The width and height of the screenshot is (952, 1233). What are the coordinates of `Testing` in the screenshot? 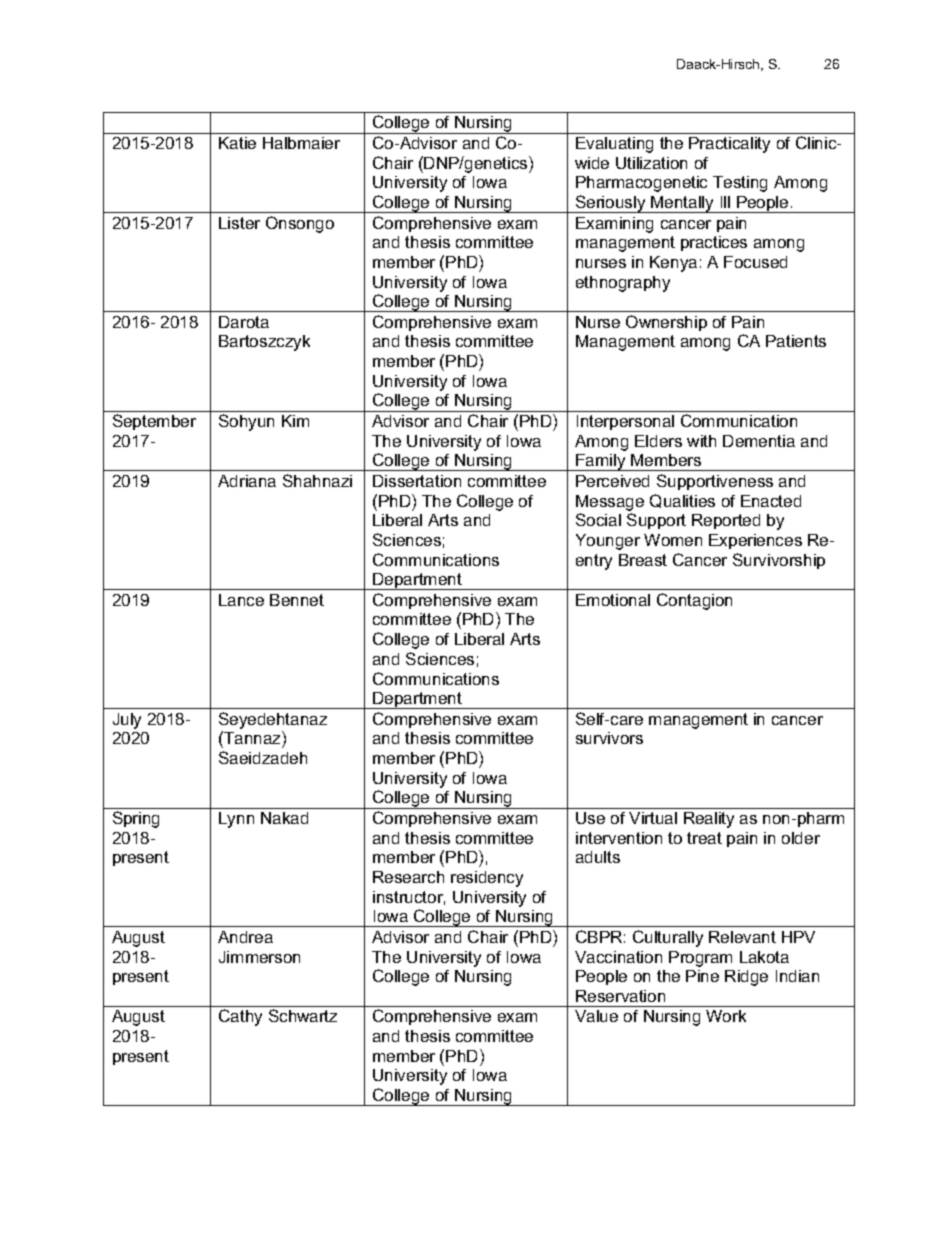 It's located at (740, 184).
